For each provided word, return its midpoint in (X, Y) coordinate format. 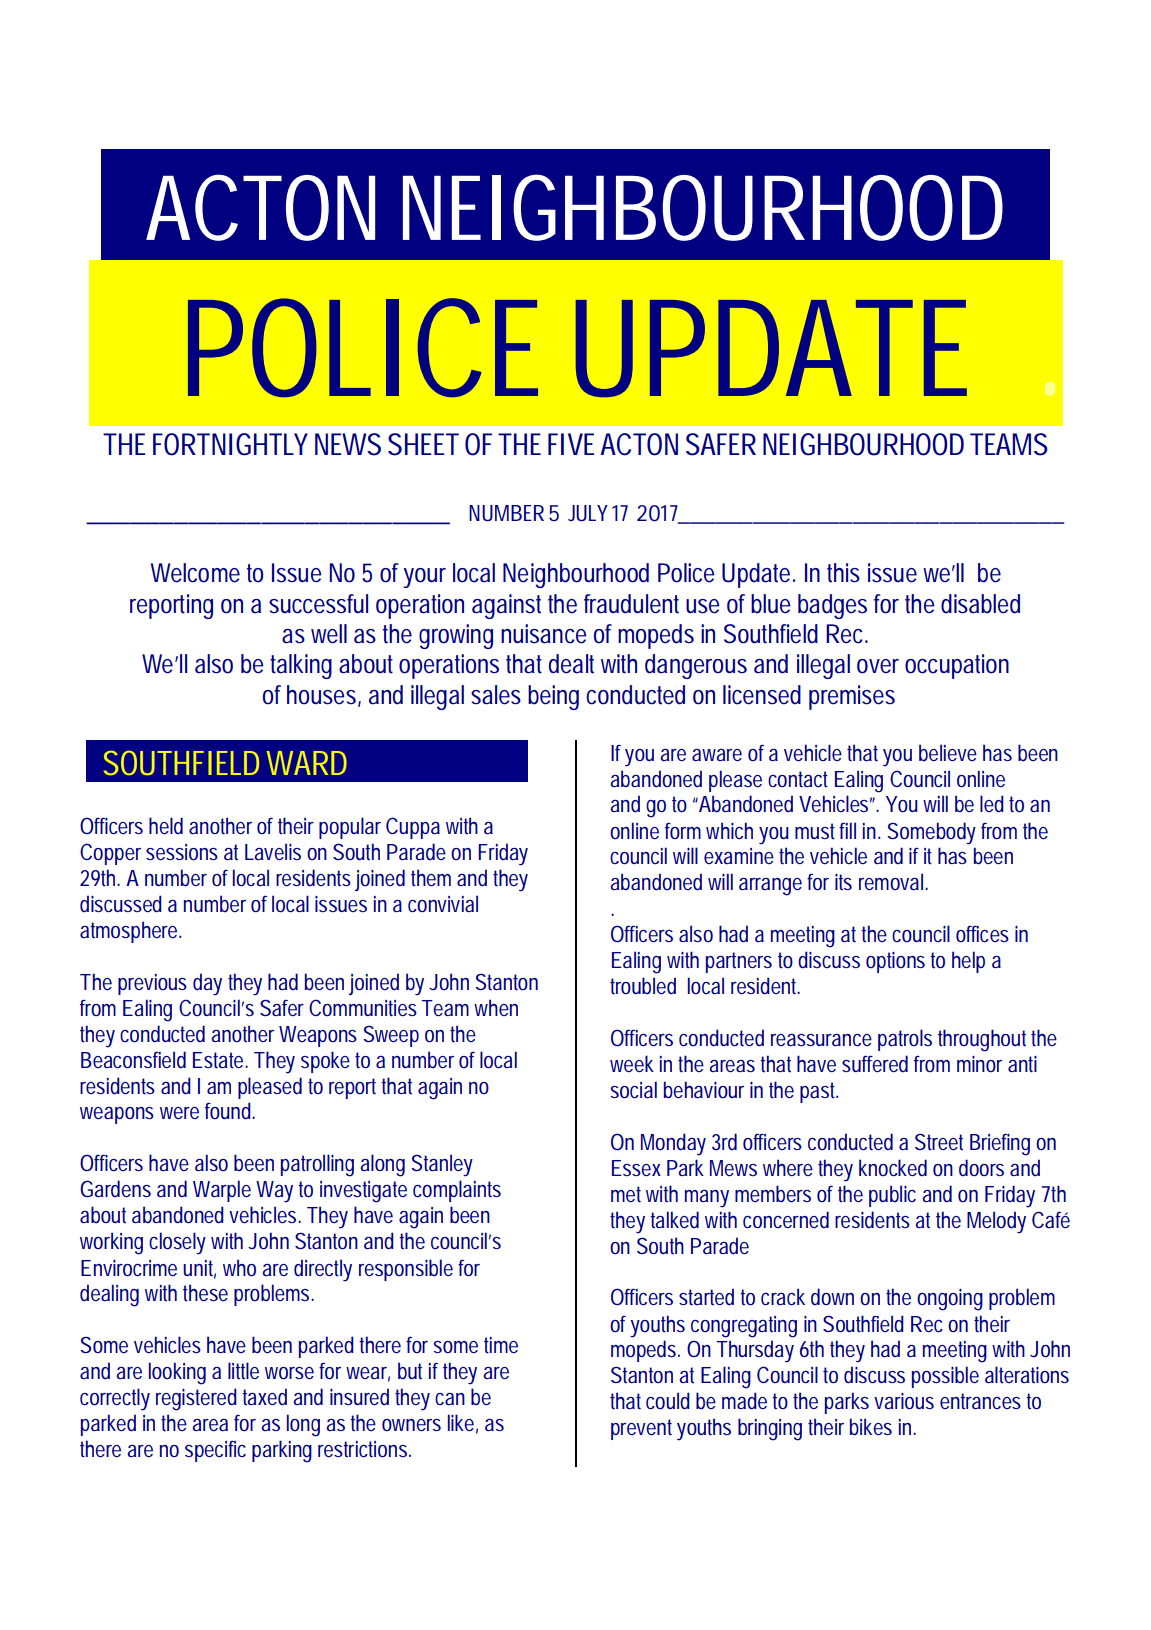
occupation (957, 666)
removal (893, 881)
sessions (182, 852)
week (632, 1063)
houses (324, 695)
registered (199, 1399)
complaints (457, 1191)
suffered (875, 1063)
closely (177, 1243)
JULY (591, 513)
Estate (220, 1060)
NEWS (348, 444)
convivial (443, 903)
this (843, 573)
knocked (893, 1167)
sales (496, 695)
